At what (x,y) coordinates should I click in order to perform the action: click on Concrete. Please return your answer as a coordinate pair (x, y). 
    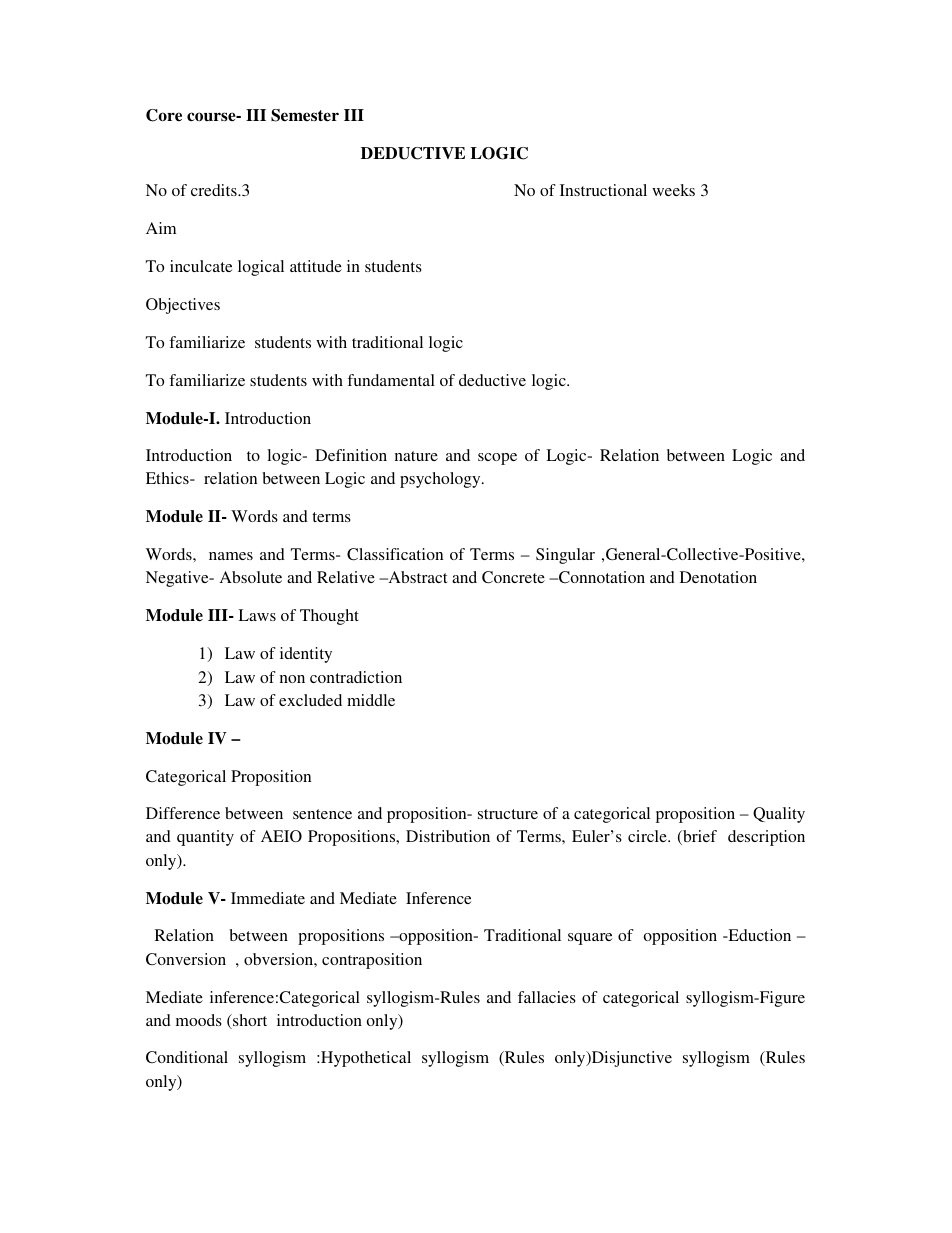
    Looking at the image, I should click on (513, 577).
